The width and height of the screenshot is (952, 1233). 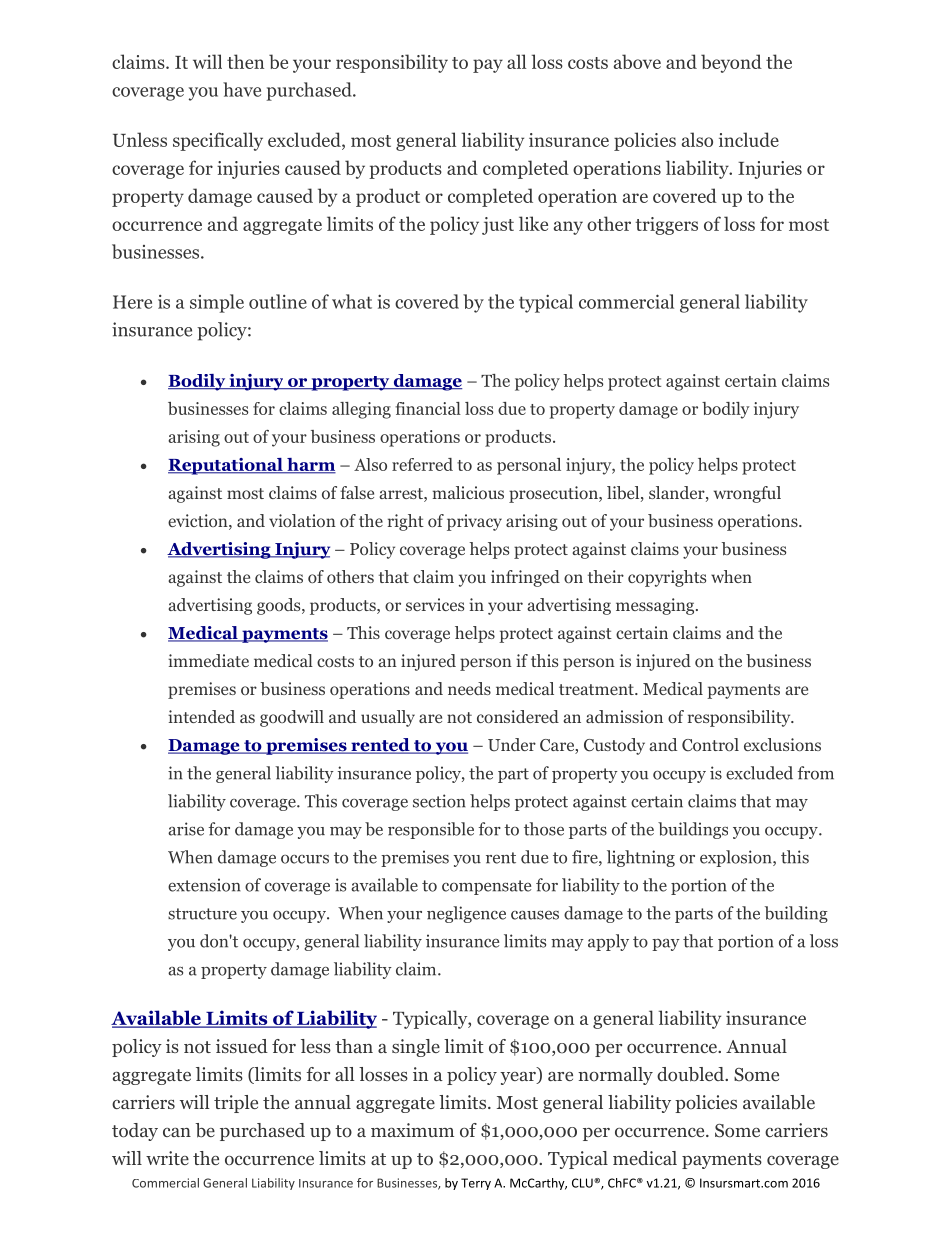 I want to click on negligence, so click(x=466, y=914).
